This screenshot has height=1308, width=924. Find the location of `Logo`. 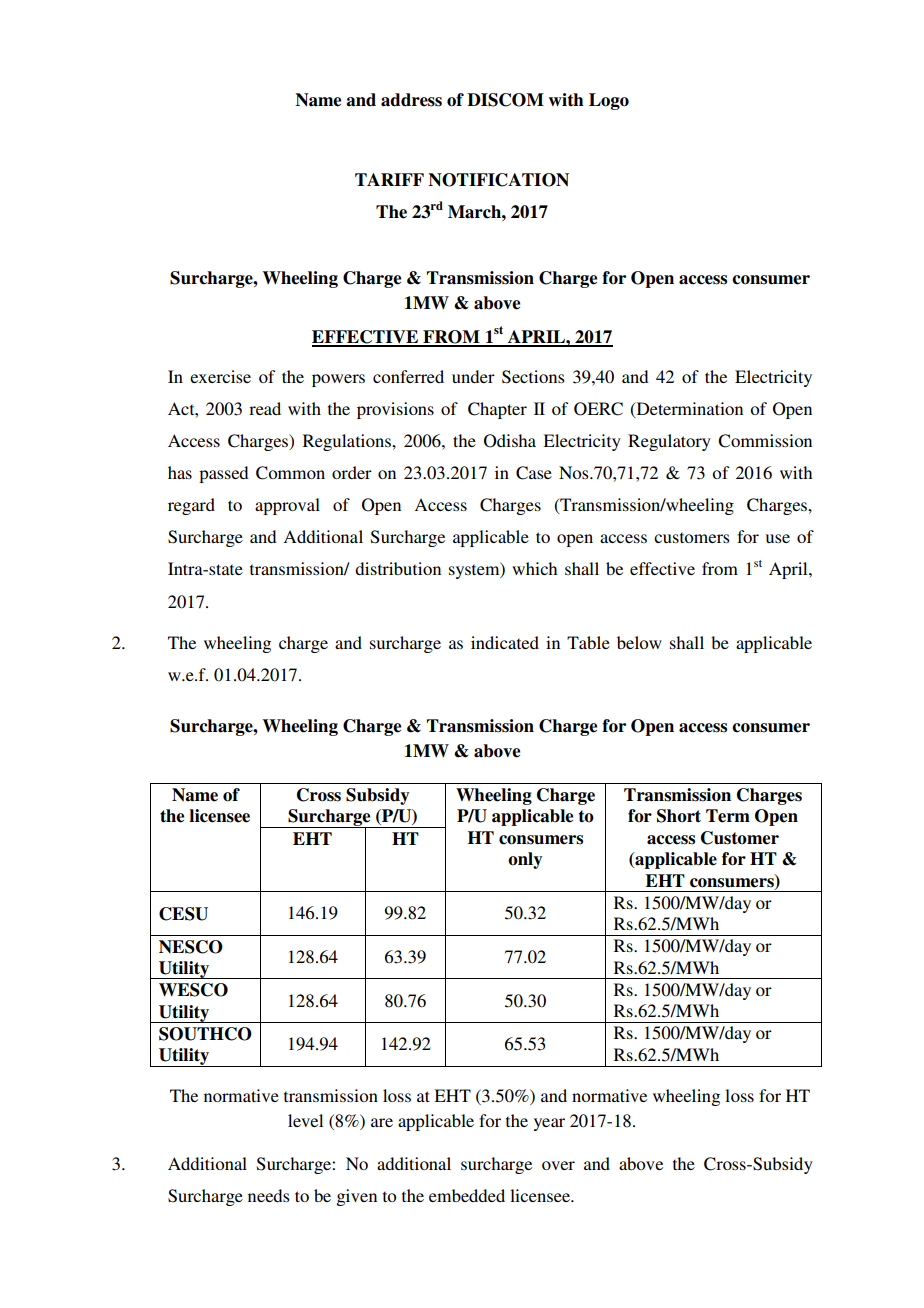

Logo is located at coordinates (609, 101).
